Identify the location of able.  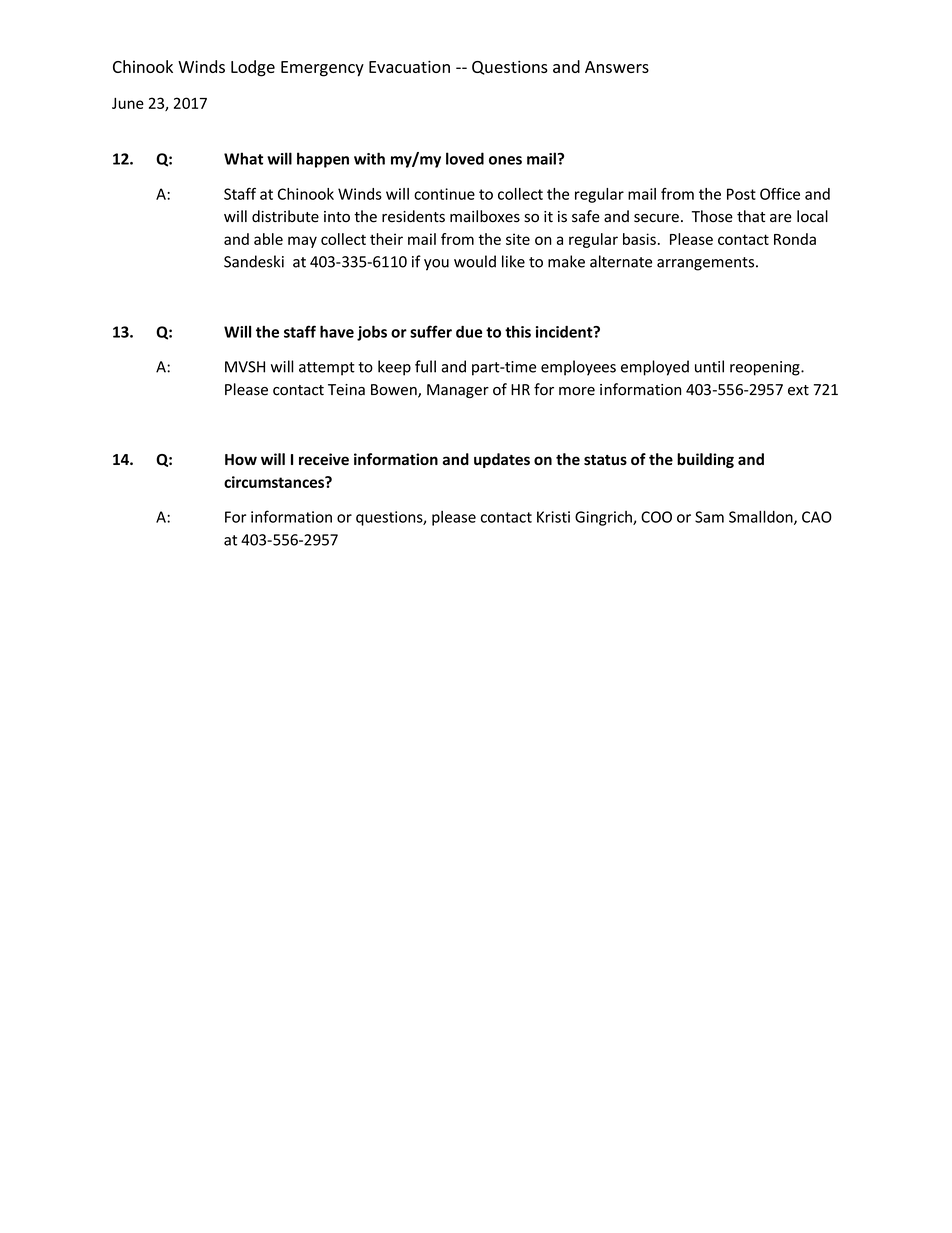
(268, 239).
